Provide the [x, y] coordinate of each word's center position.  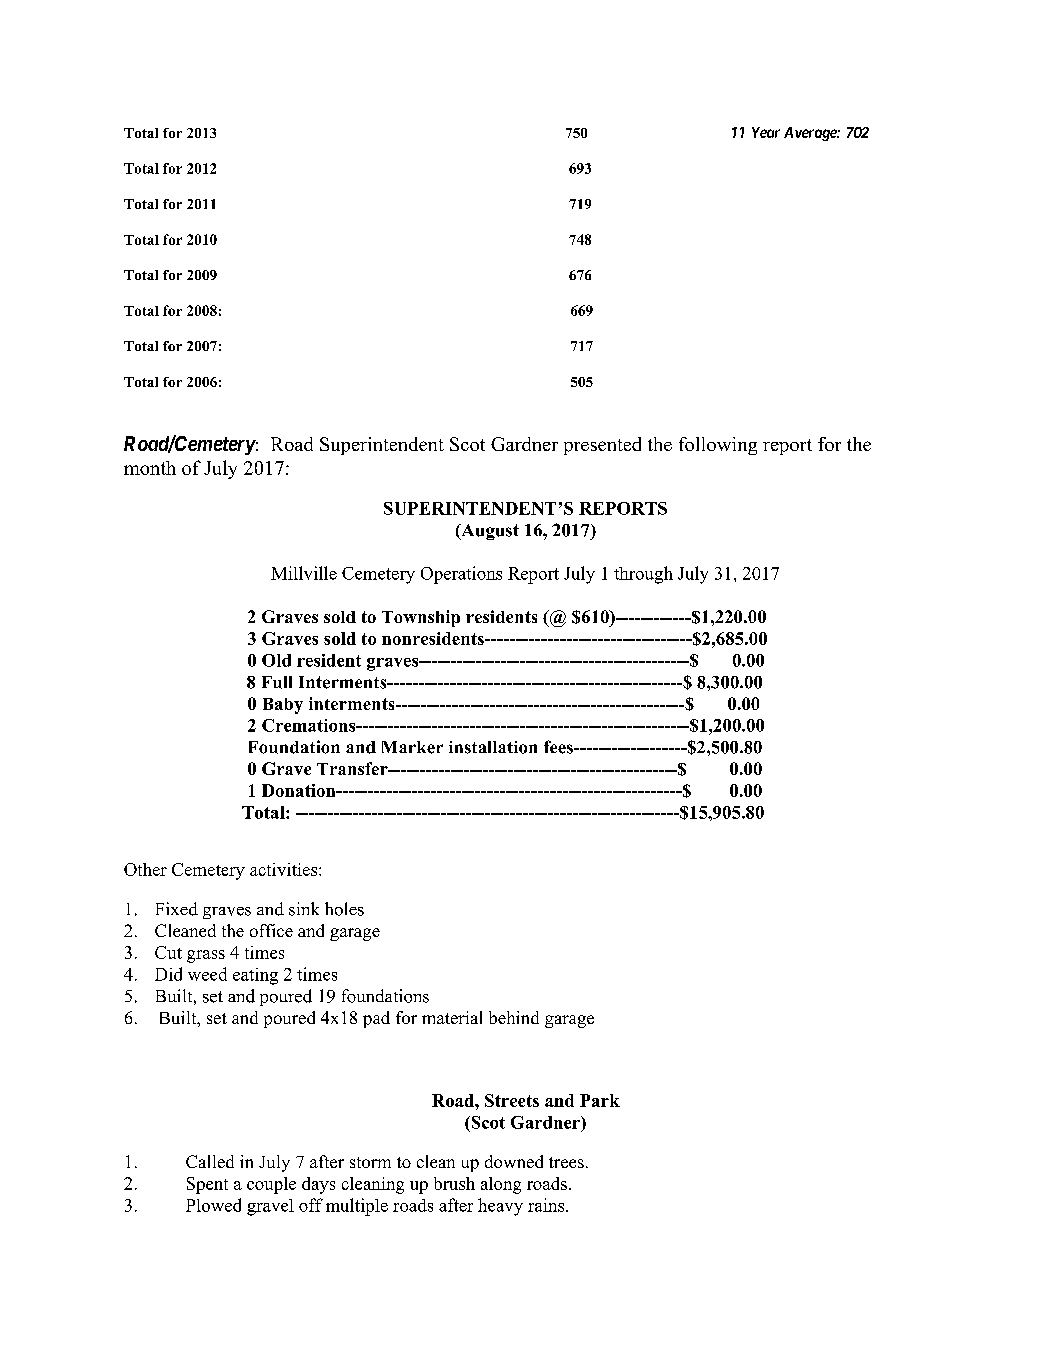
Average [811, 134]
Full [277, 682]
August [489, 532]
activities [285, 869]
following [718, 446]
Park [600, 1100]
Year [766, 132]
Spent [207, 1185]
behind [514, 1017]
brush [454, 1183]
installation [493, 747]
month [150, 468]
